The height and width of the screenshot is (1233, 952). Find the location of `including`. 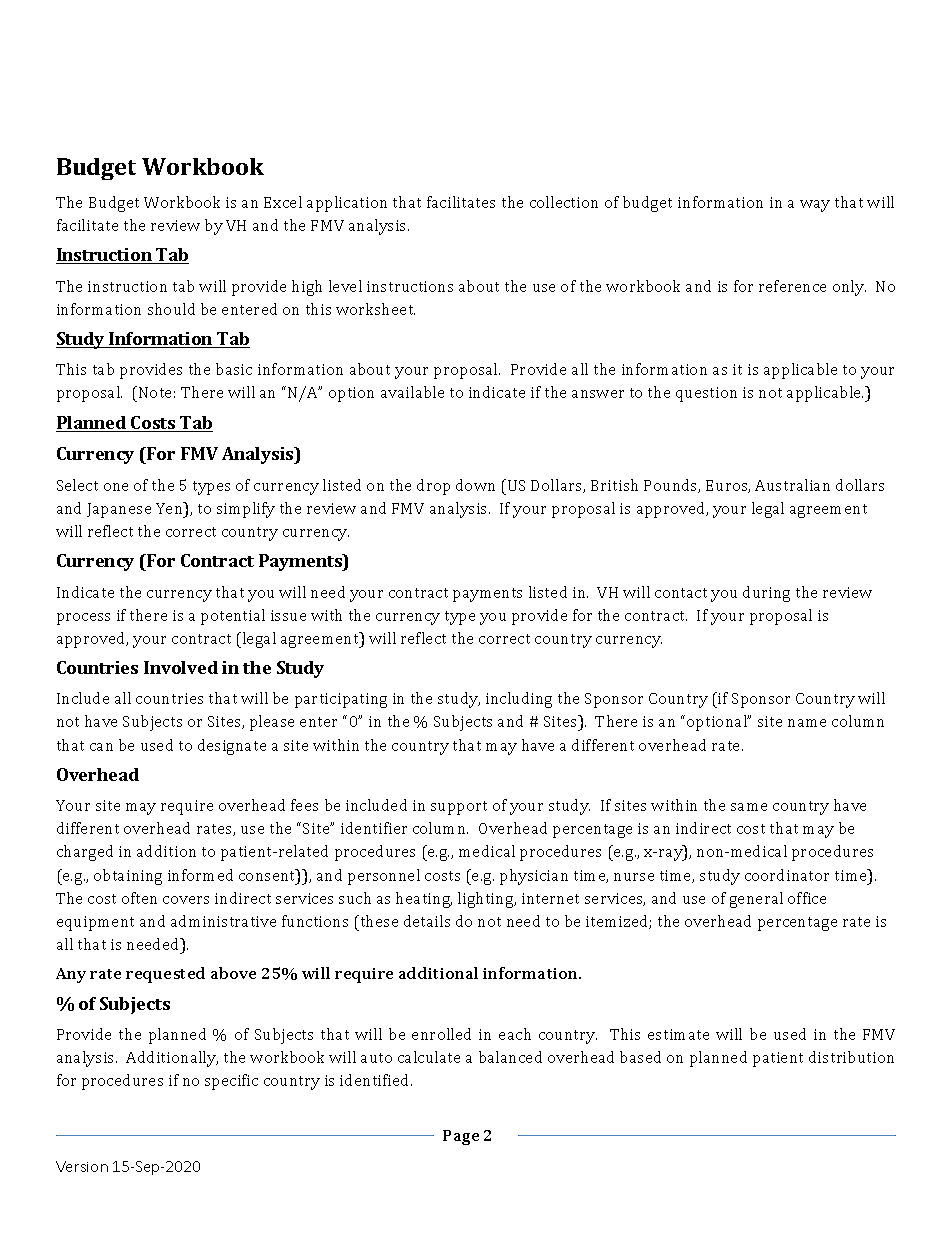

including is located at coordinates (519, 700).
